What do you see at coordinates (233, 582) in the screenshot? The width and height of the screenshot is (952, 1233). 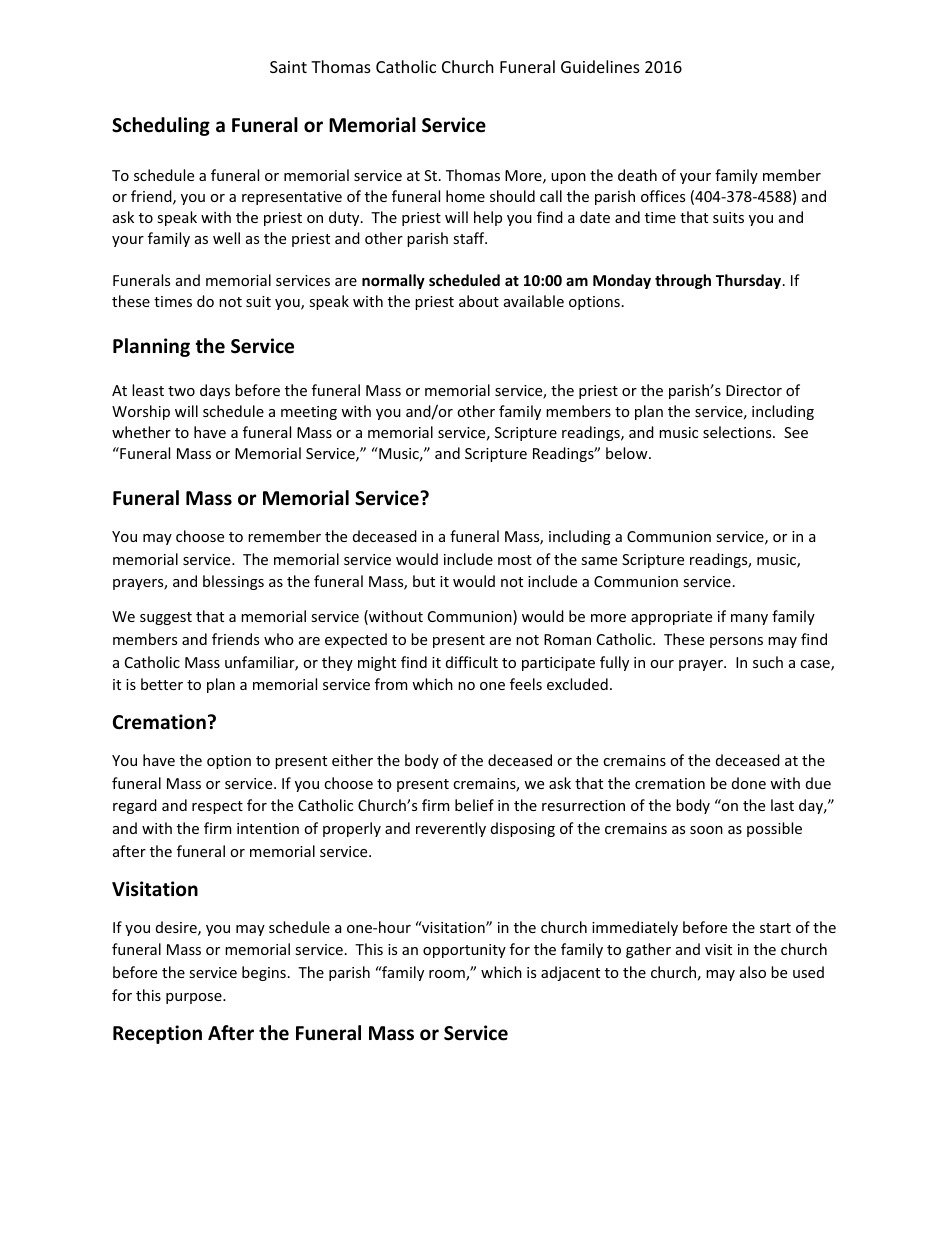 I see `blessings` at bounding box center [233, 582].
